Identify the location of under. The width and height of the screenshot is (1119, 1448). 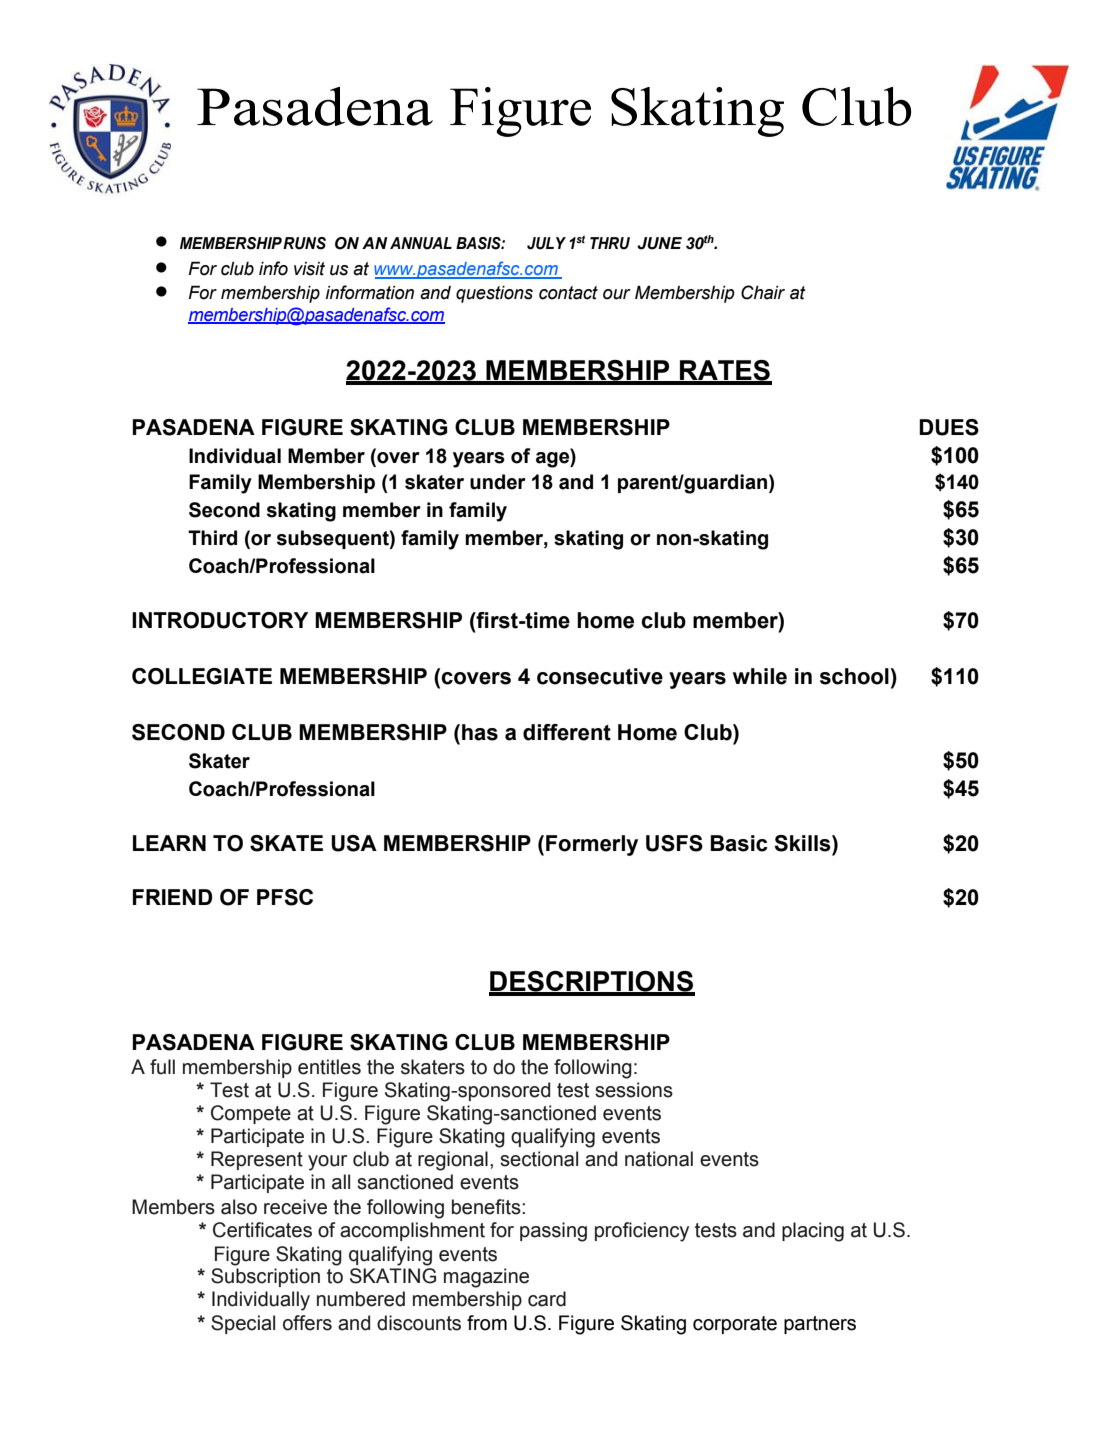
(498, 482).
